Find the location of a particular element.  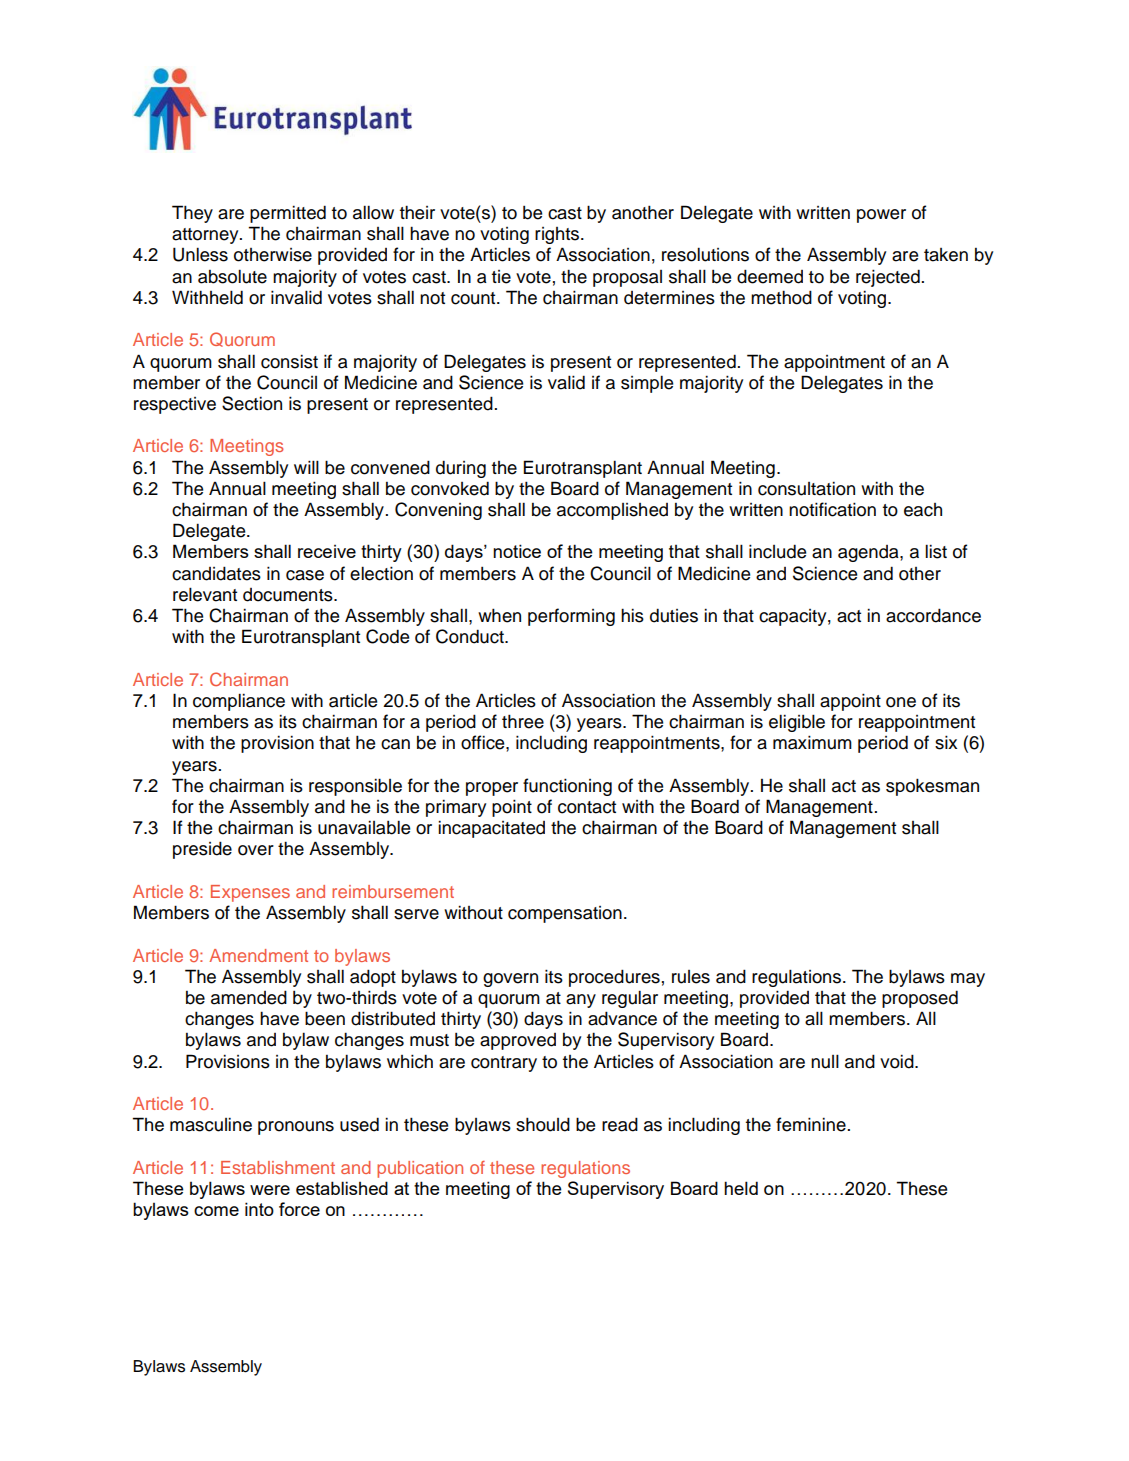

one is located at coordinates (901, 702).
